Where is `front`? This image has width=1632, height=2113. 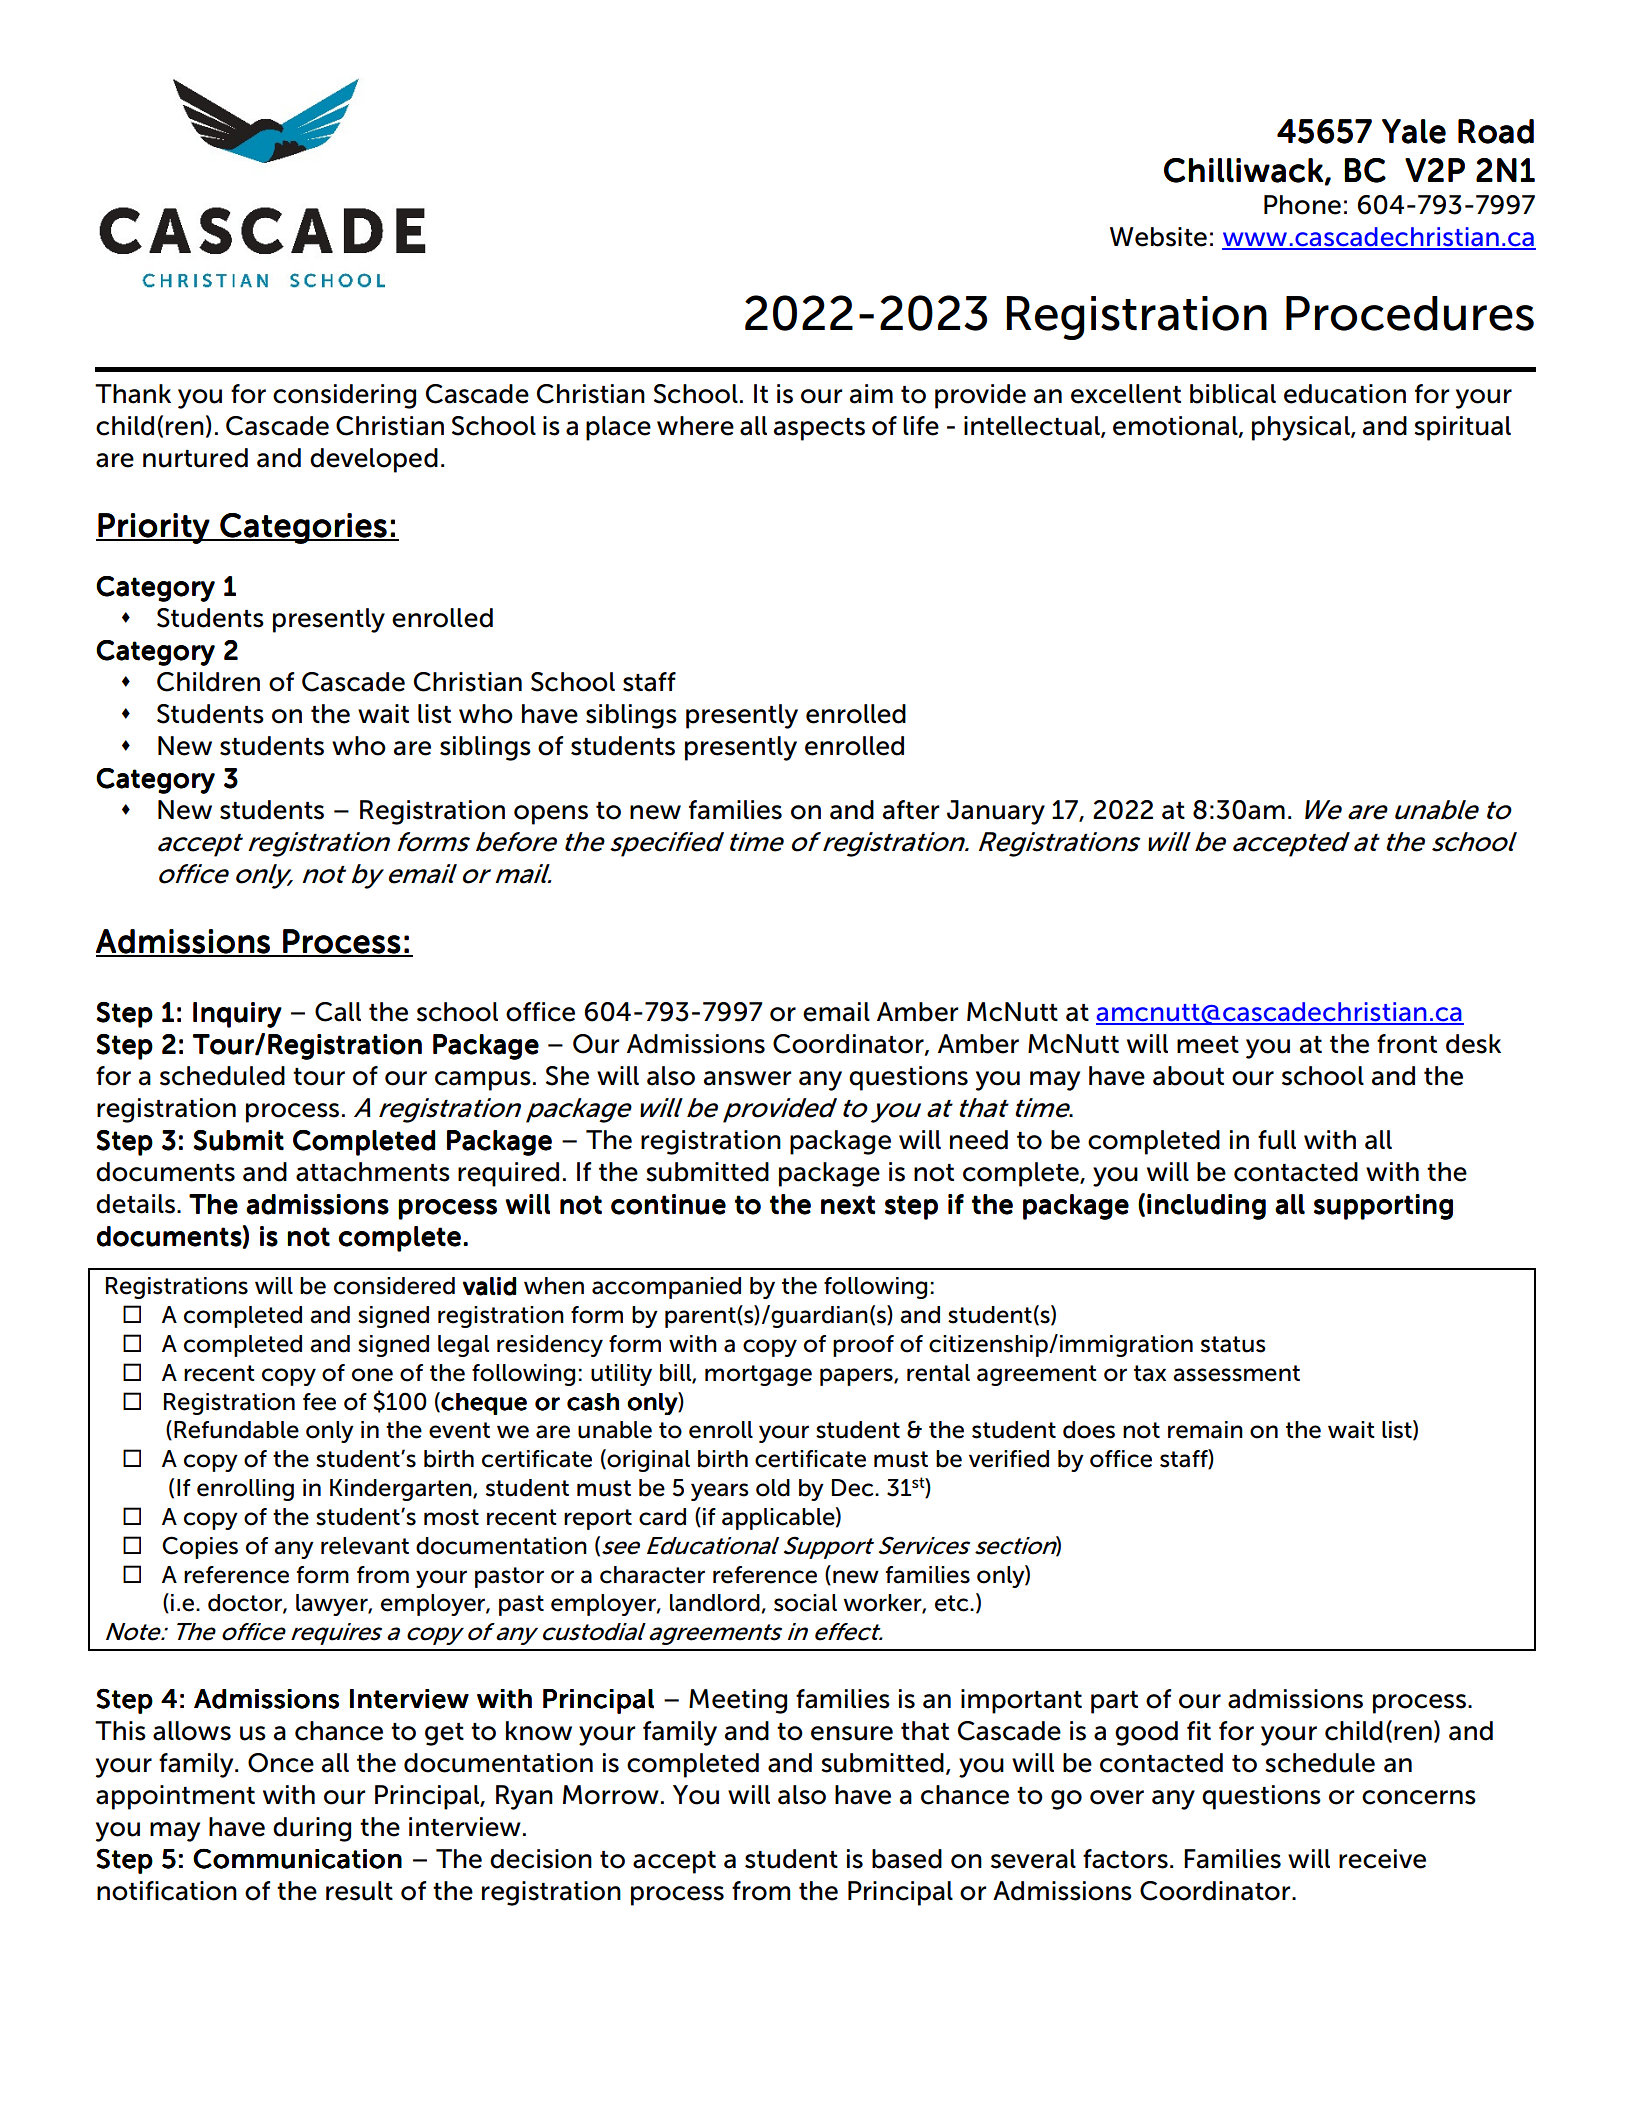
front is located at coordinates (1407, 1044).
